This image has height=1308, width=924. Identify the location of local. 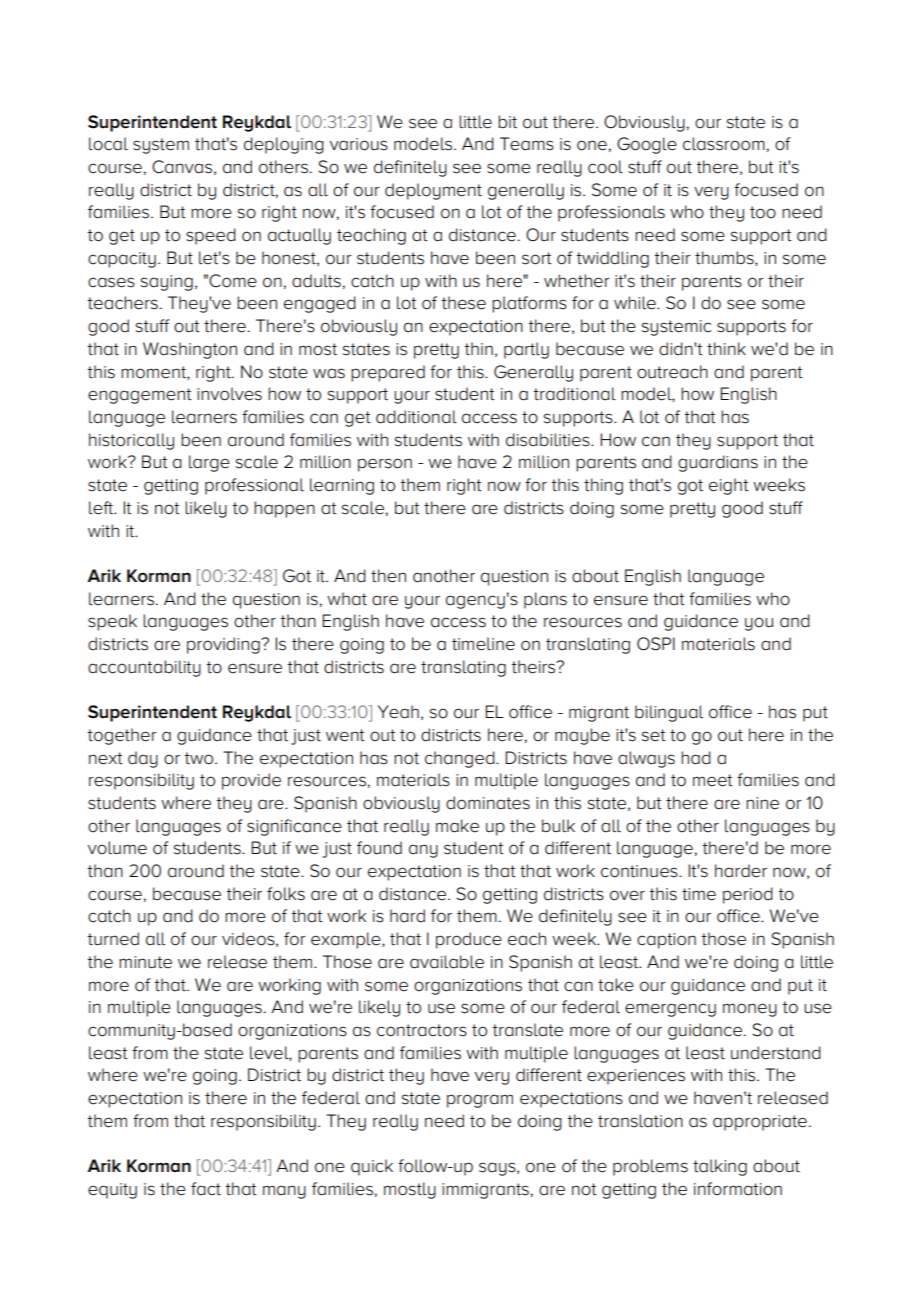
(108, 144).
